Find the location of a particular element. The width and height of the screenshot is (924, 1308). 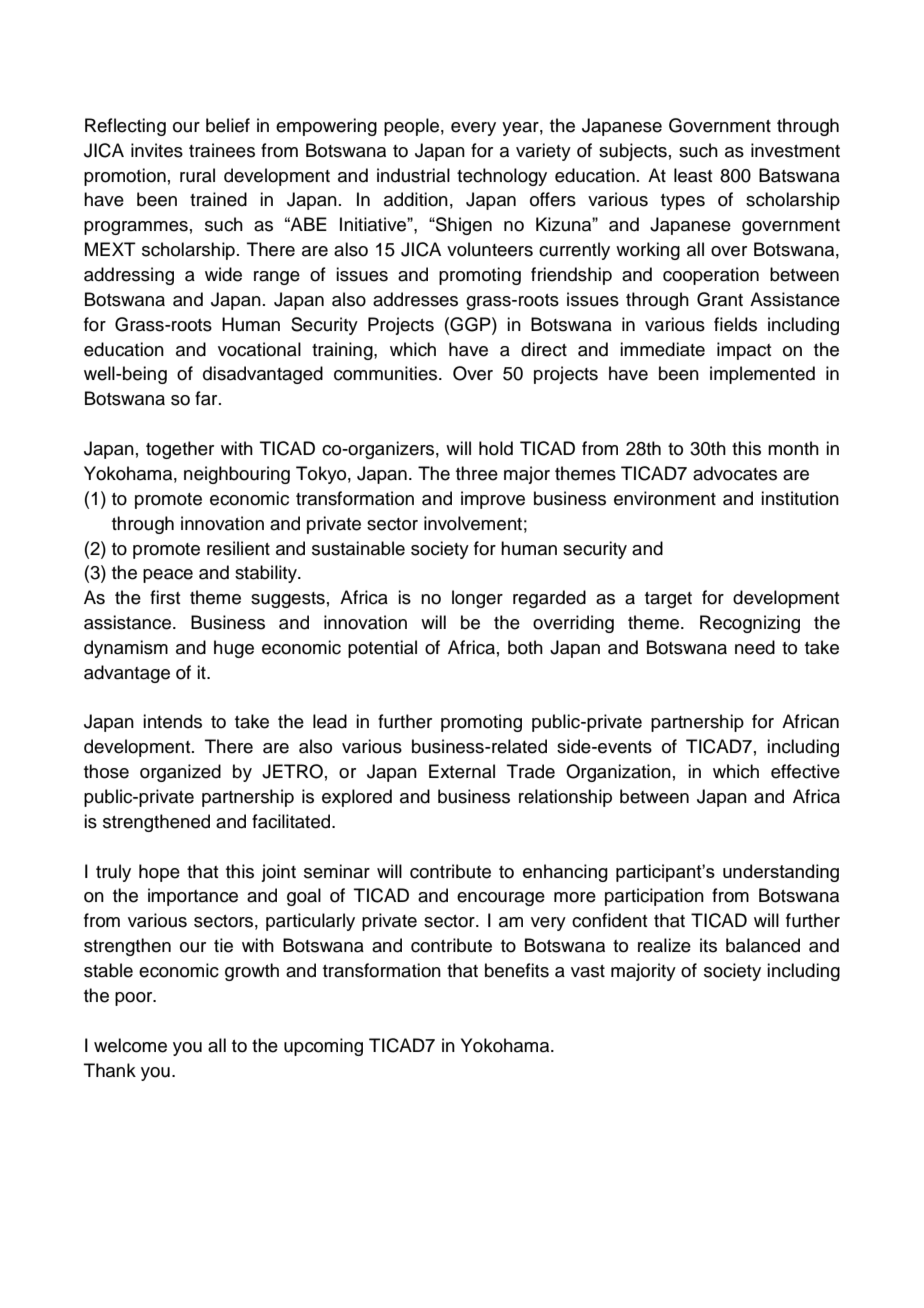

welcome is located at coordinates (130, 1045).
